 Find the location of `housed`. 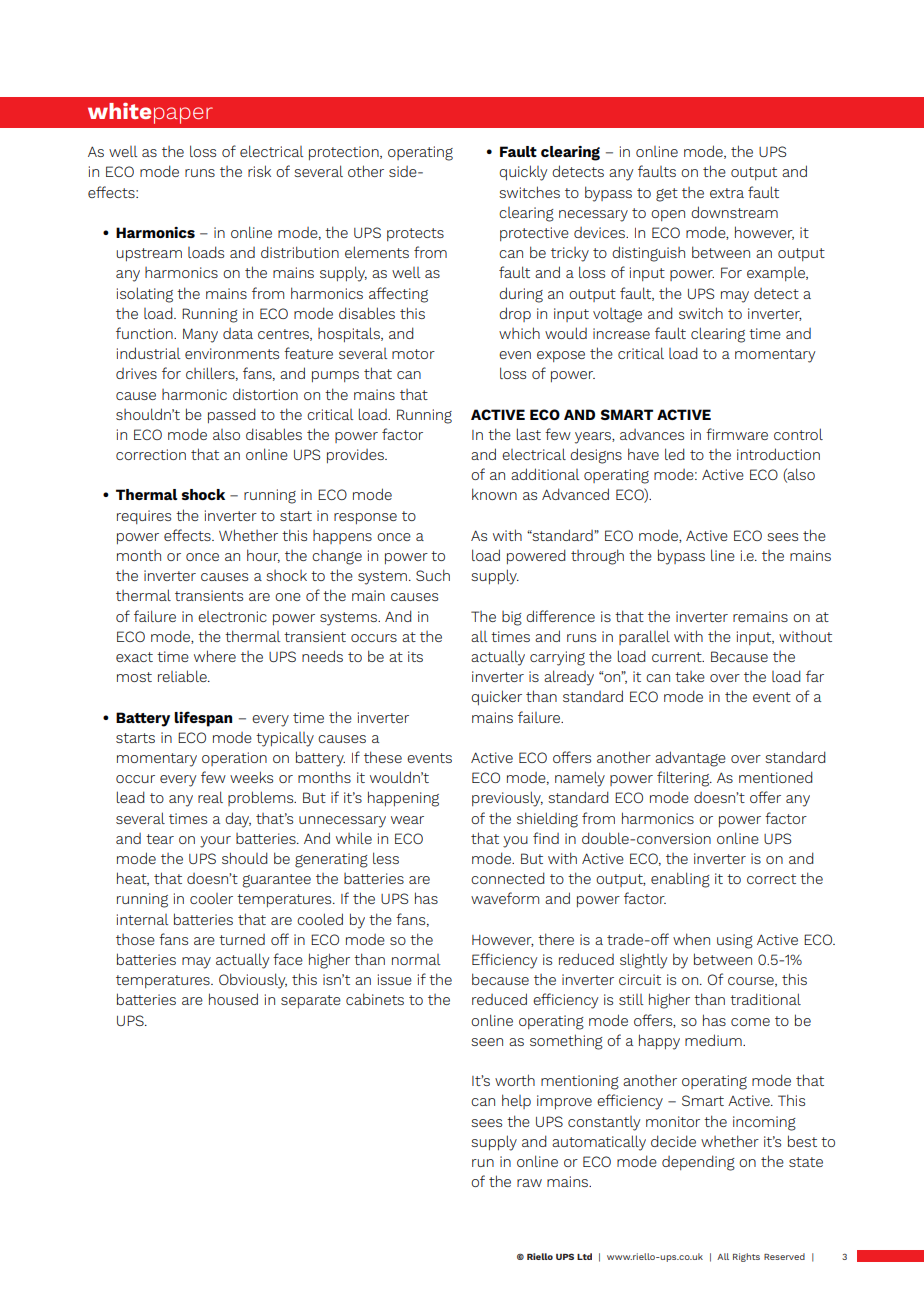

housed is located at coordinates (233, 999).
